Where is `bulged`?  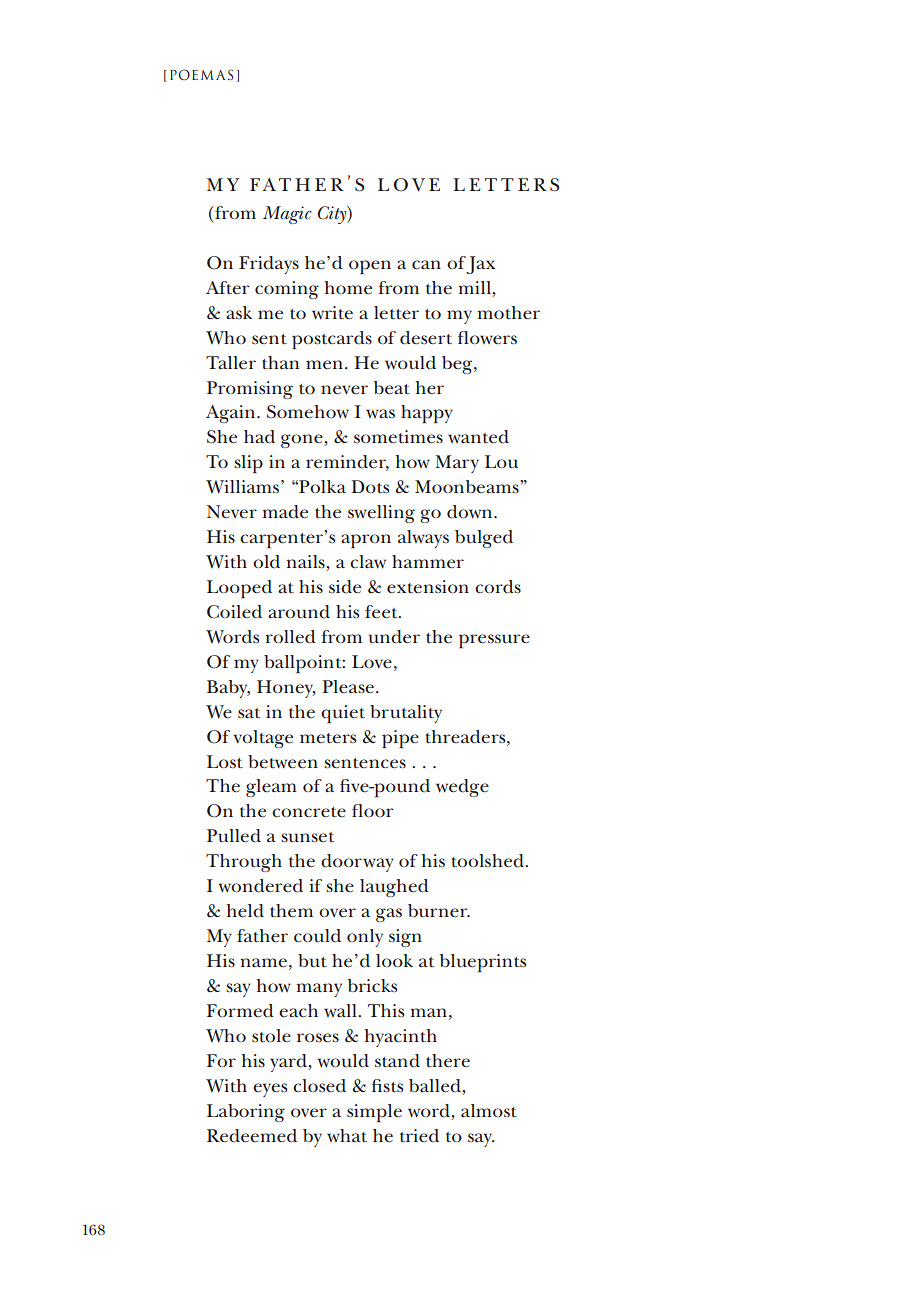 bulged is located at coordinates (484, 539).
